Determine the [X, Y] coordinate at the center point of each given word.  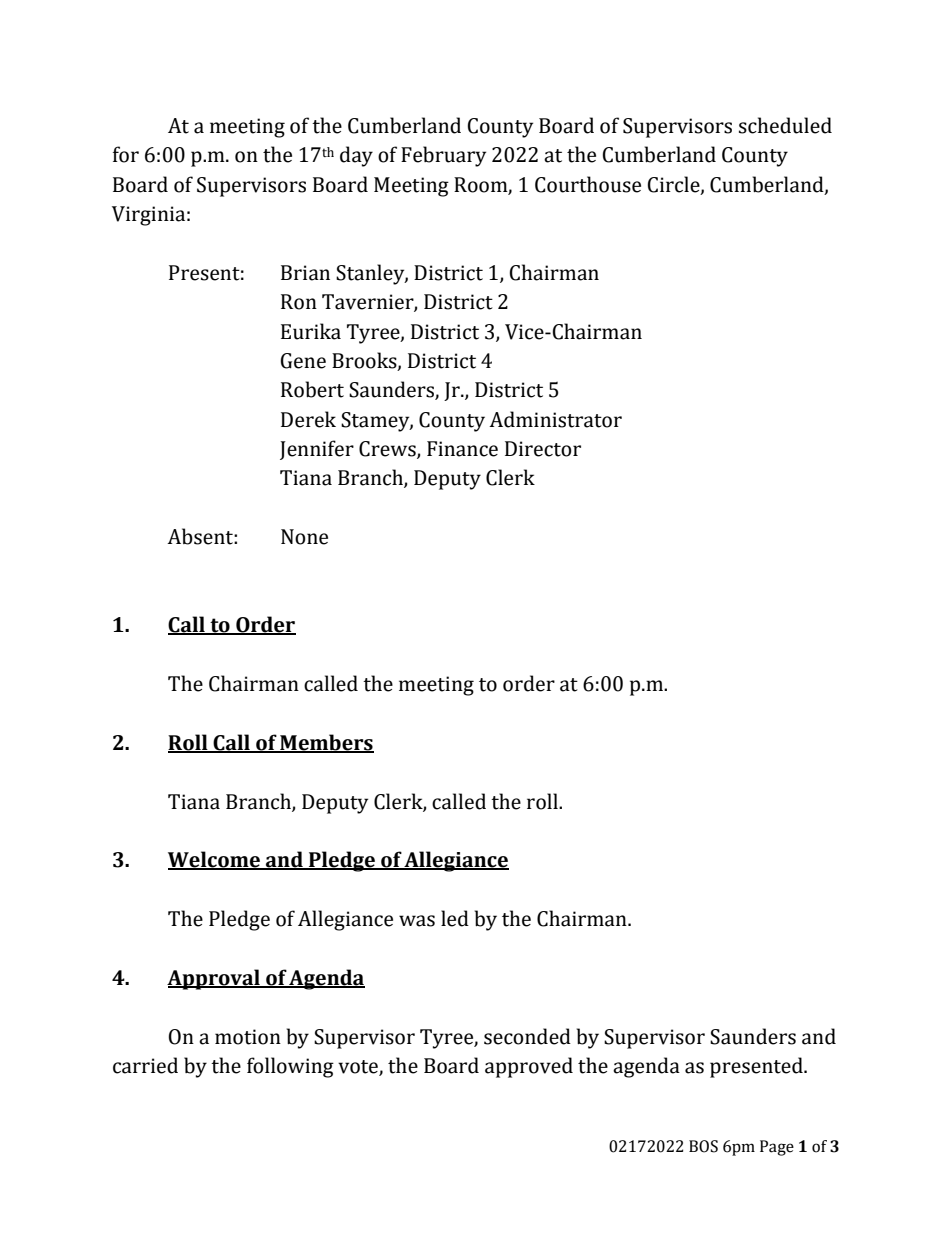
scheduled [785, 125]
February [443, 156]
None [304, 537]
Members [326, 743]
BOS [703, 1146]
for [126, 154]
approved [529, 1067]
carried [145, 1065]
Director [543, 449]
